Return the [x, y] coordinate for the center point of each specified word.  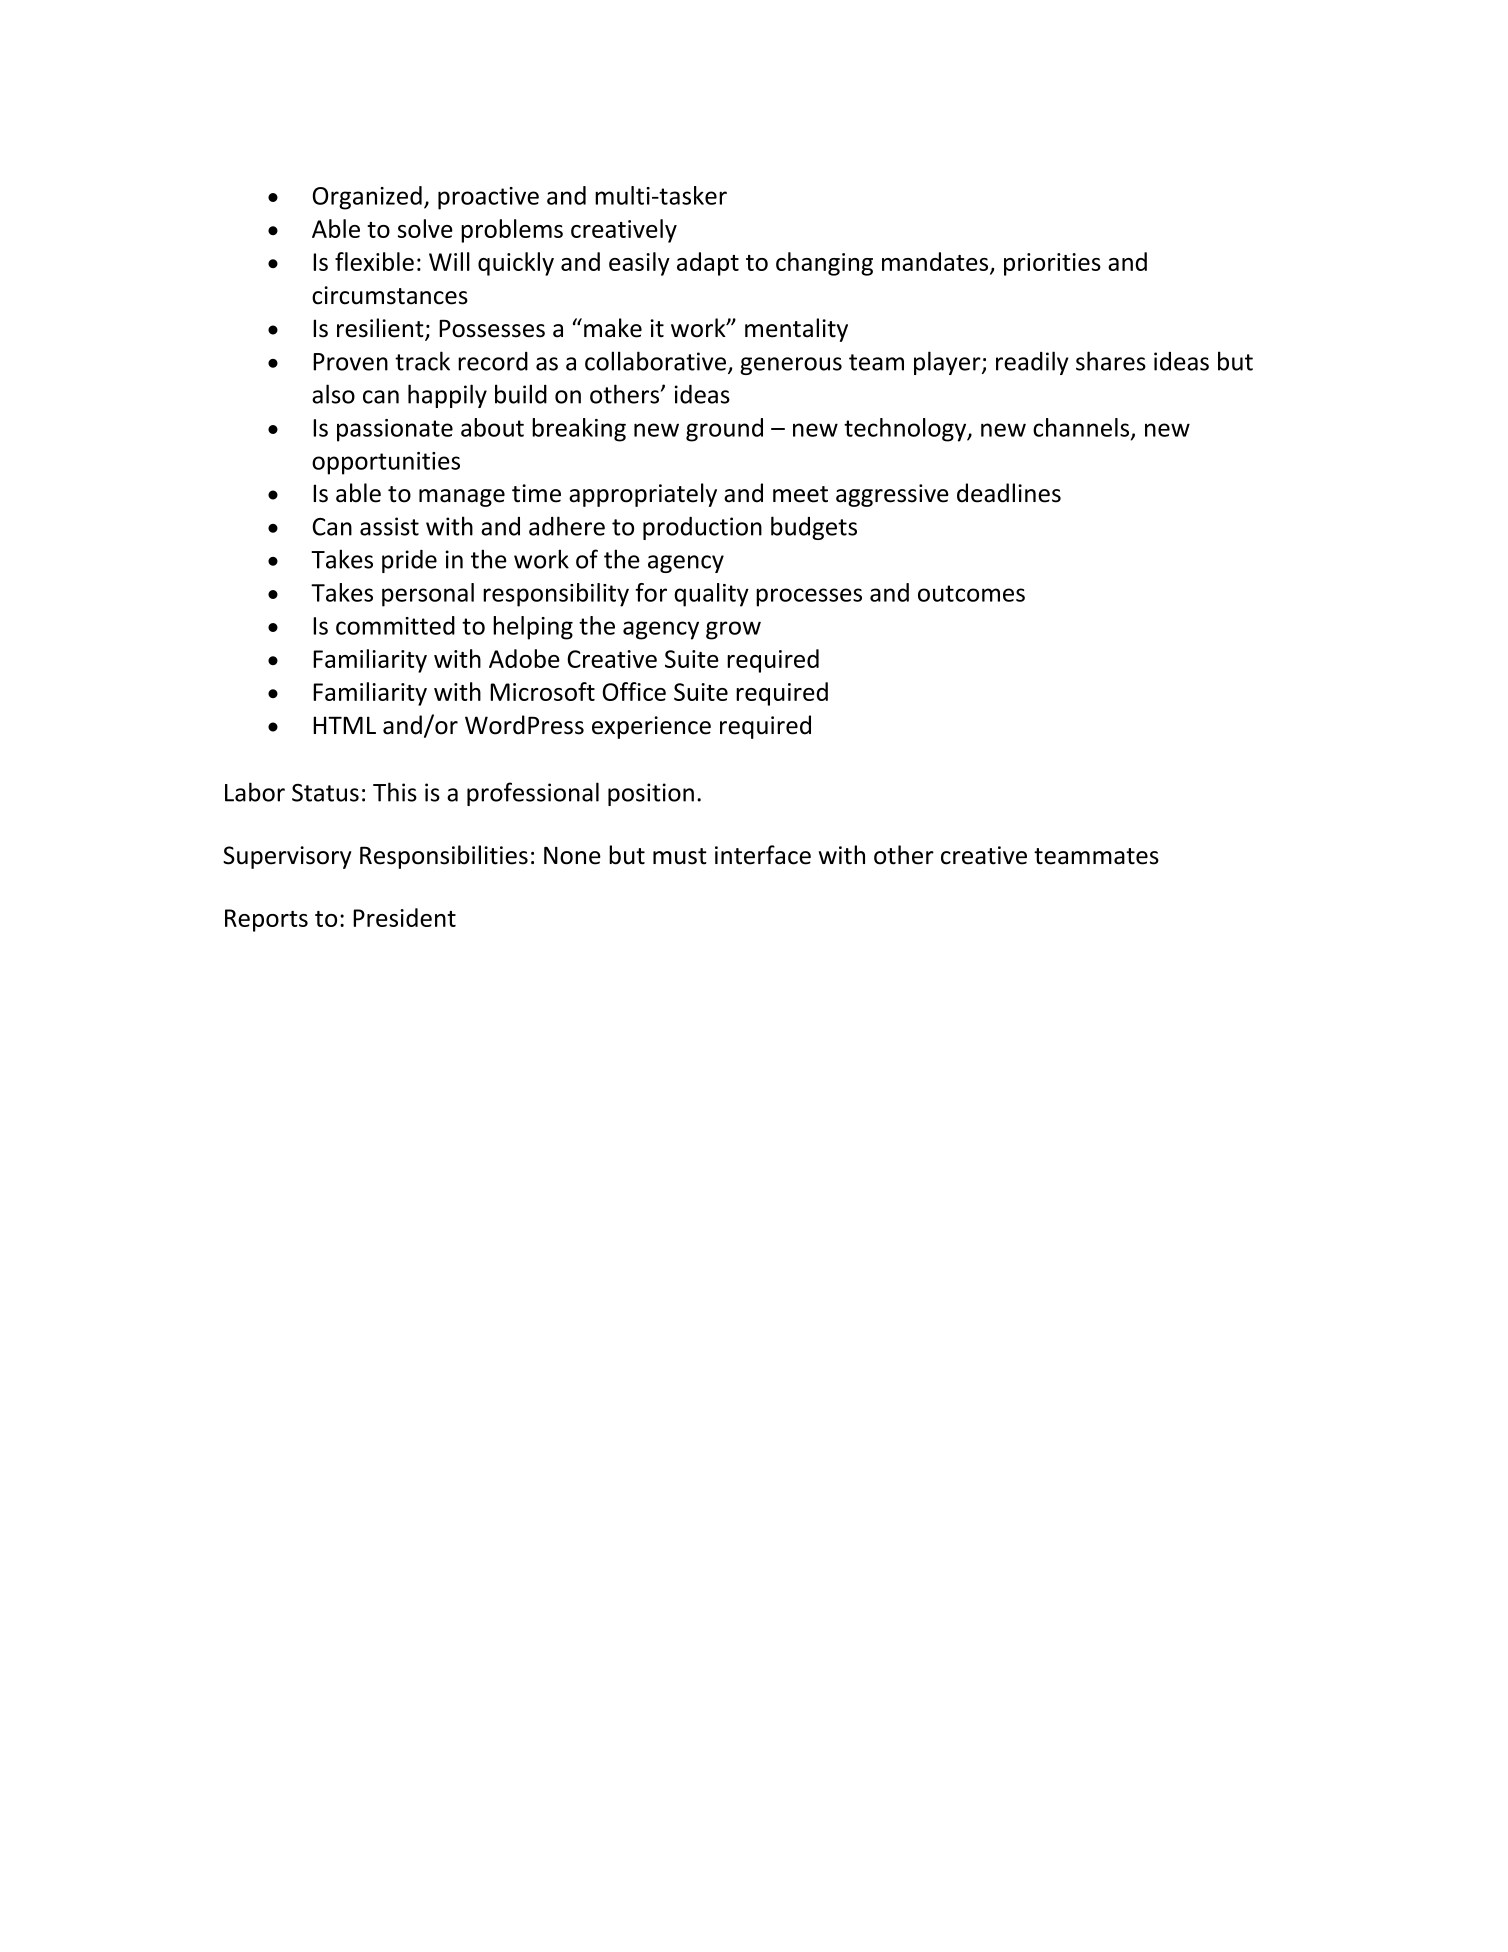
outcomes [971, 593]
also [333, 394]
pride [409, 561]
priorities [1052, 264]
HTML [344, 725]
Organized [367, 198]
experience [651, 727]
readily [1032, 363]
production [702, 528]
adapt [708, 264]
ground [724, 430]
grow [733, 630]
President [404, 917]
